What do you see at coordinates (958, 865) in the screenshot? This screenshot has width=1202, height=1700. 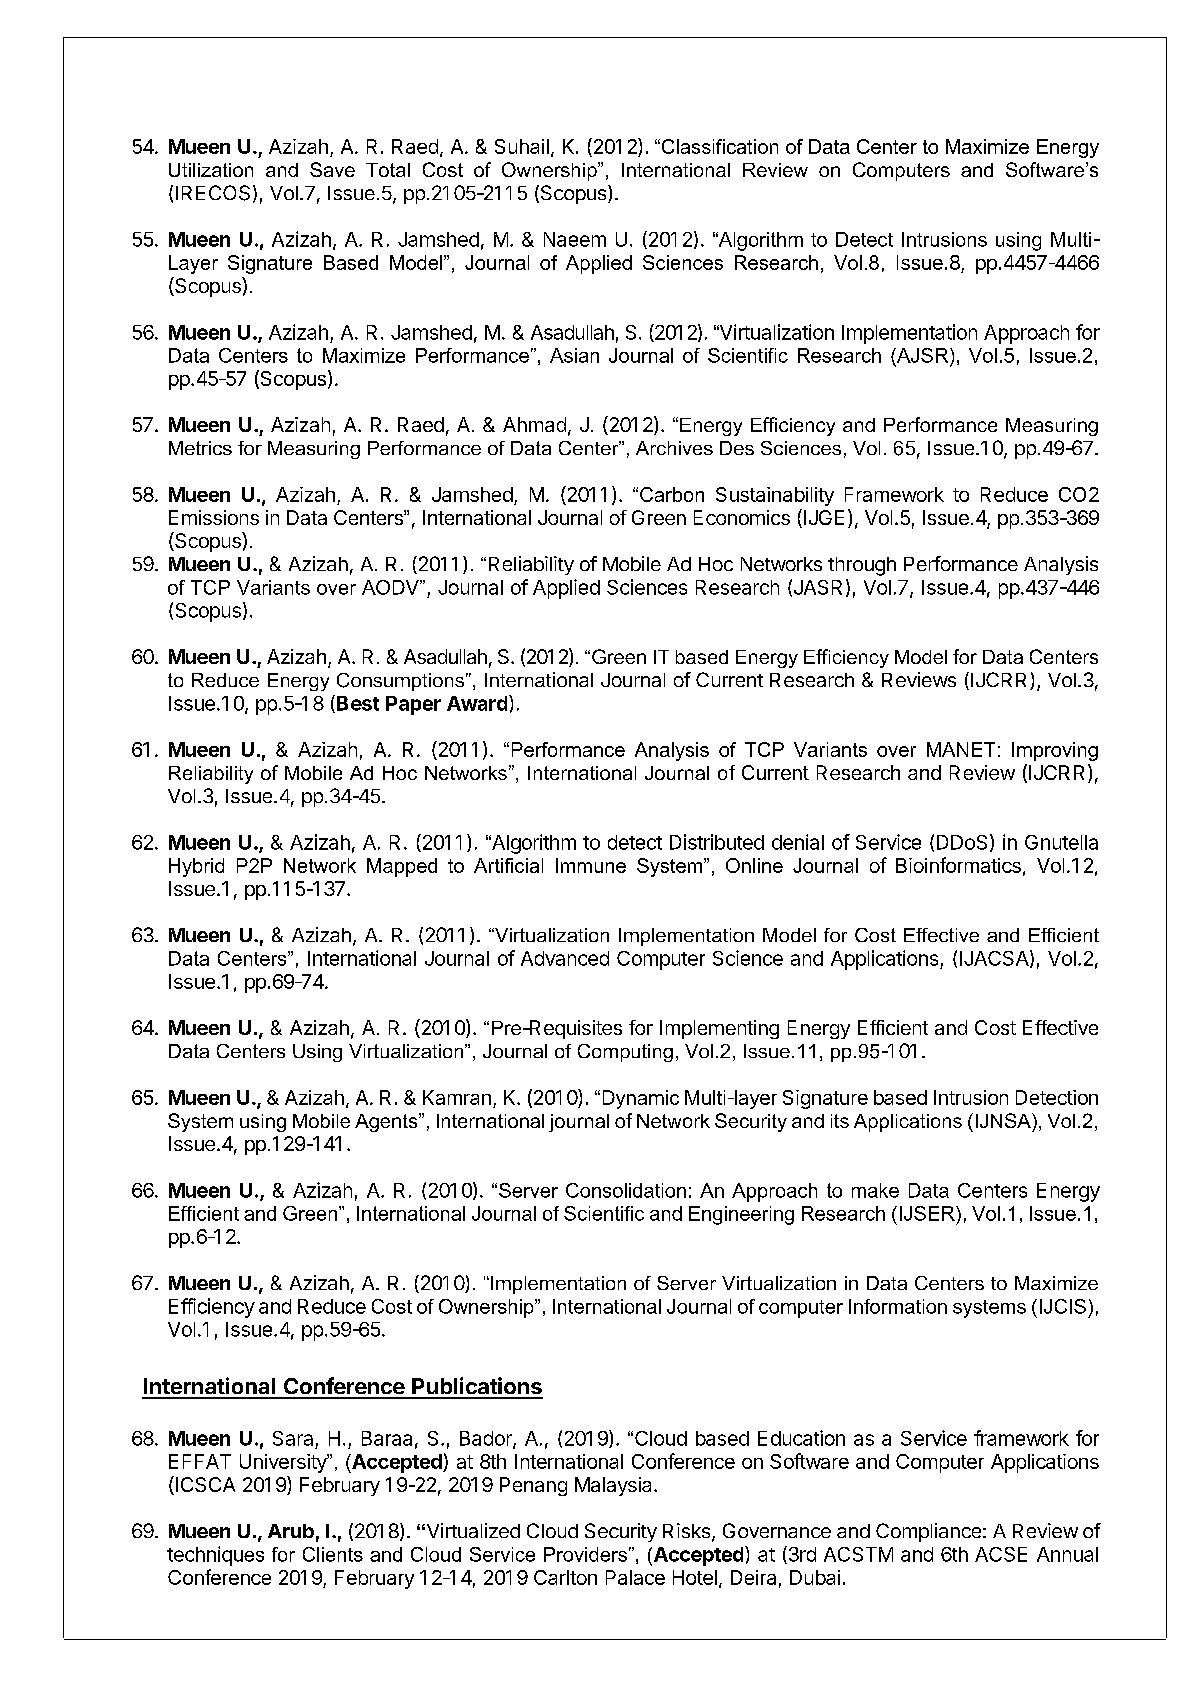 I see `Bioinformatics` at bounding box center [958, 865].
